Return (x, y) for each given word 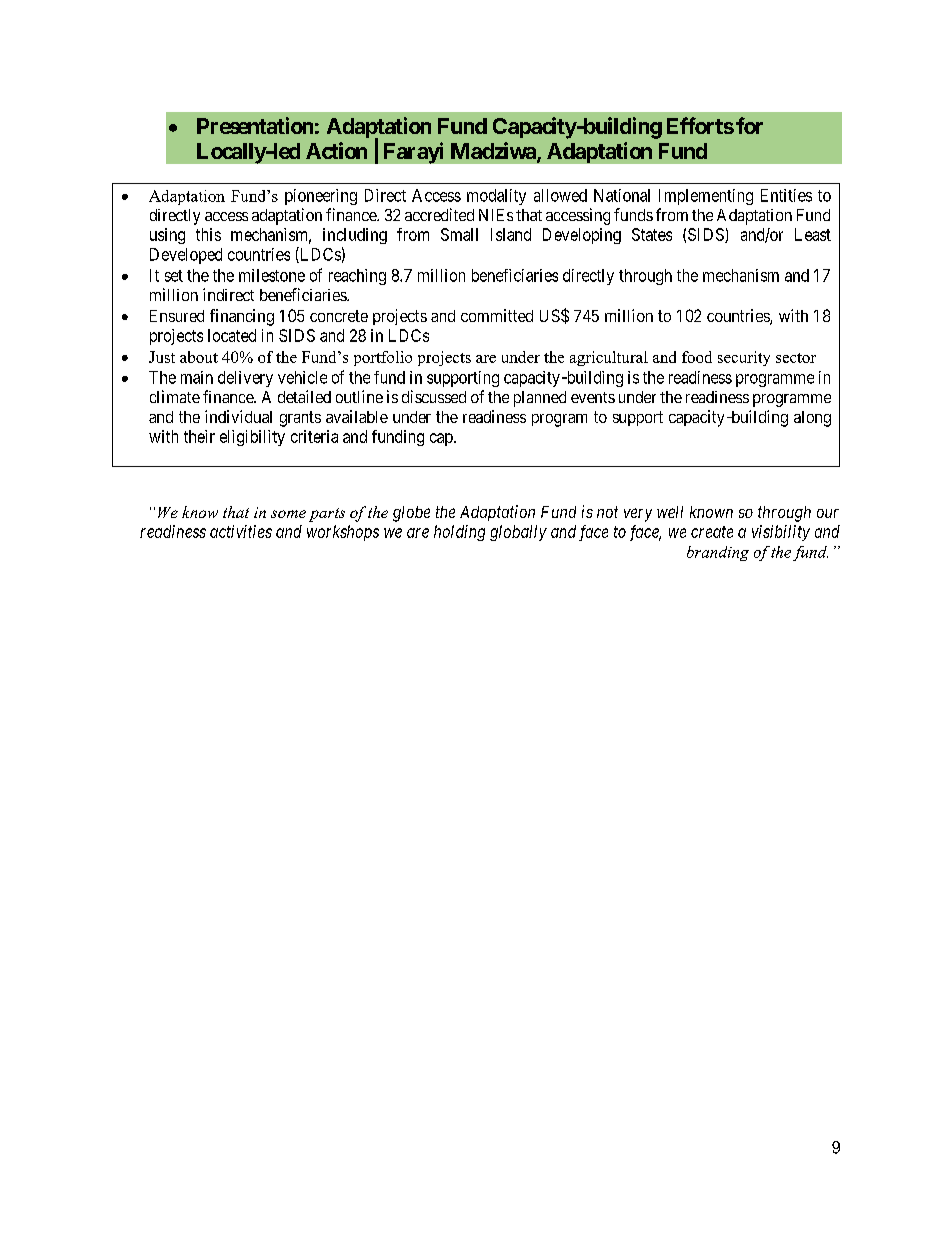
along (812, 419)
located (232, 335)
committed (497, 315)
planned (540, 399)
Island (511, 234)
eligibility (252, 438)
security (744, 358)
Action (336, 150)
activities (241, 531)
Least (813, 234)
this (208, 234)
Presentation (255, 125)
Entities (786, 195)
